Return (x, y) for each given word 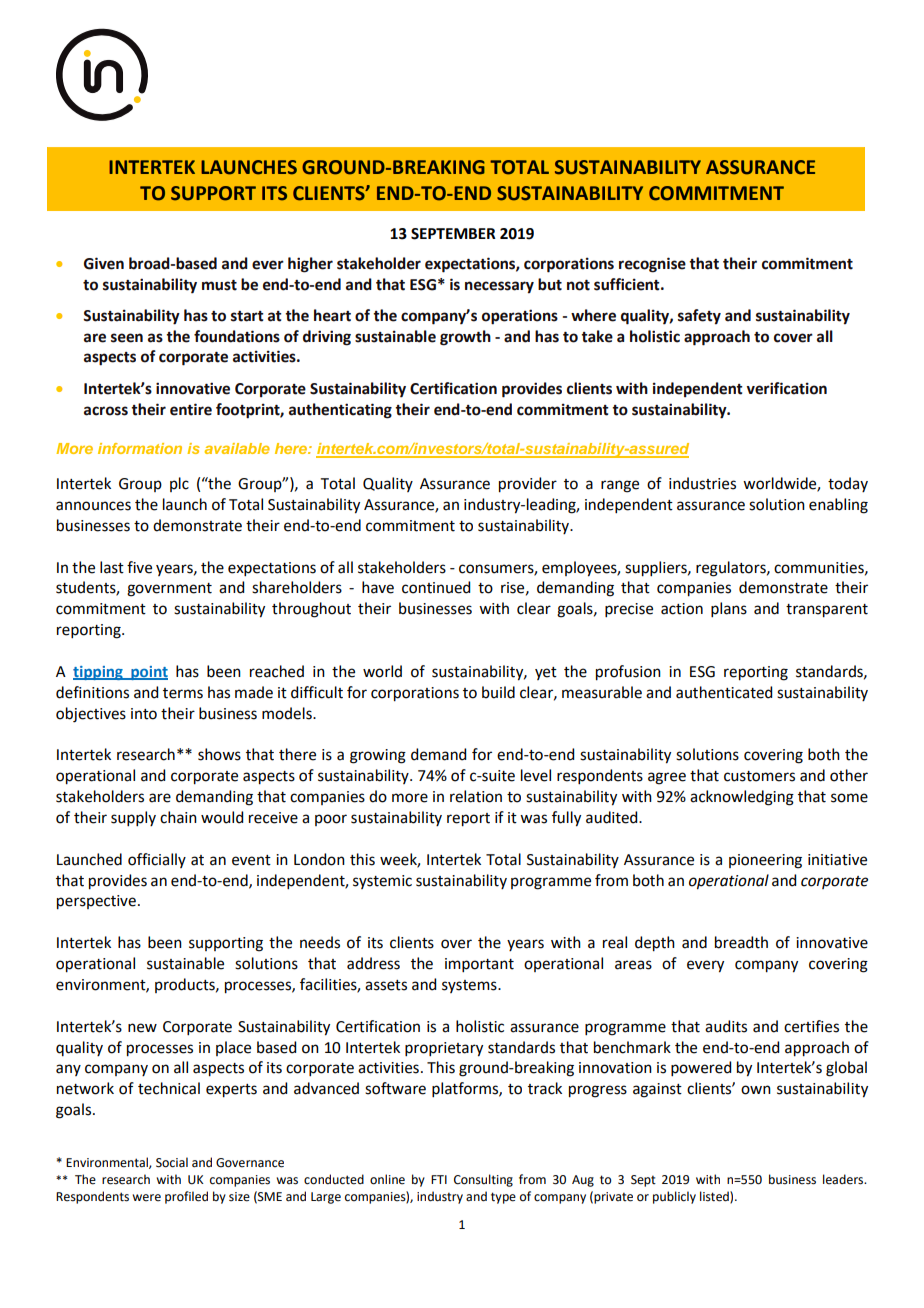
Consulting (483, 1180)
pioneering (765, 861)
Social (172, 1162)
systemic (382, 882)
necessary (499, 287)
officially (157, 860)
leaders (844, 1179)
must (219, 285)
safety (699, 317)
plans (729, 609)
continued (436, 587)
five (139, 567)
